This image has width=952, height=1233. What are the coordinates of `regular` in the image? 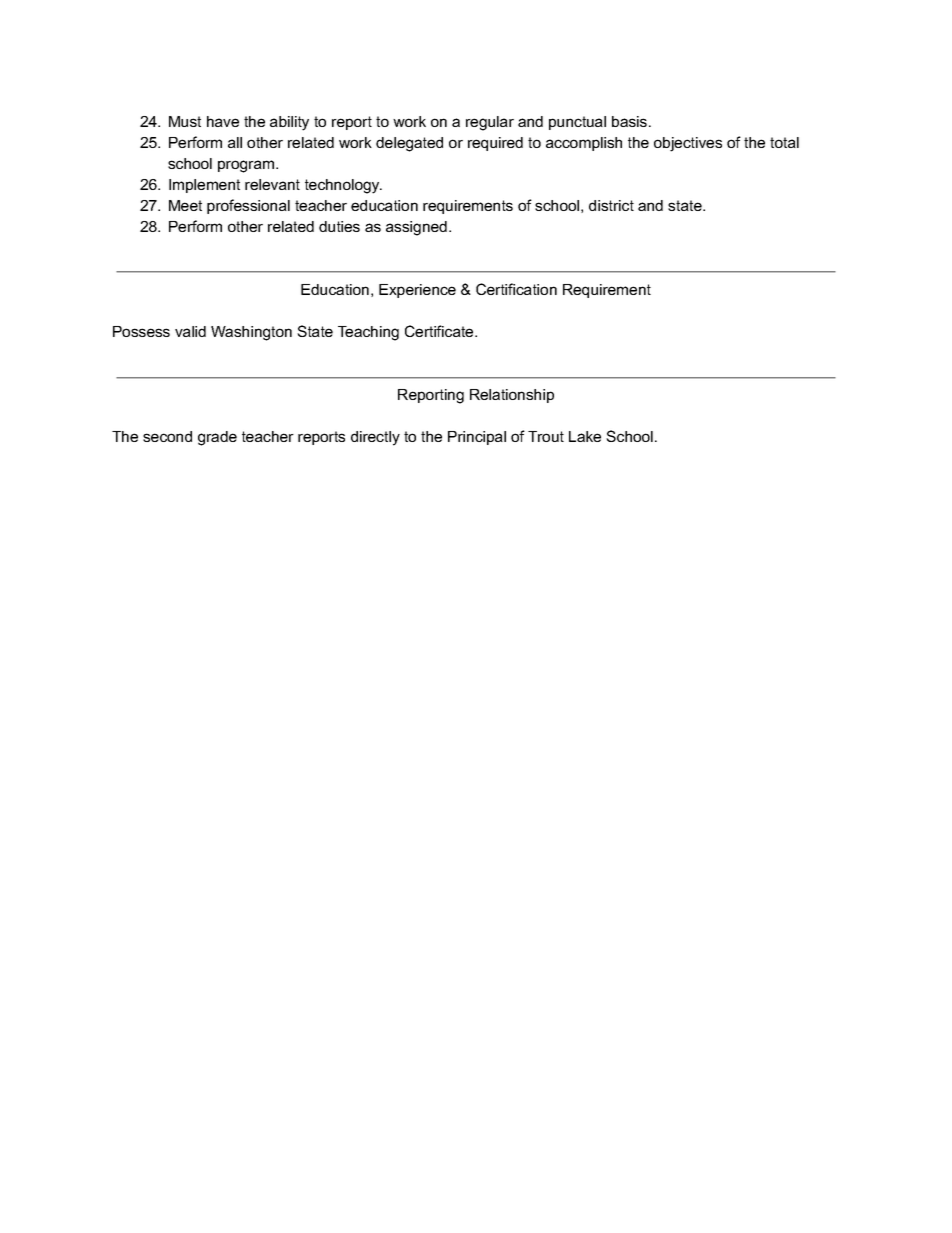 It's located at (490, 123).
